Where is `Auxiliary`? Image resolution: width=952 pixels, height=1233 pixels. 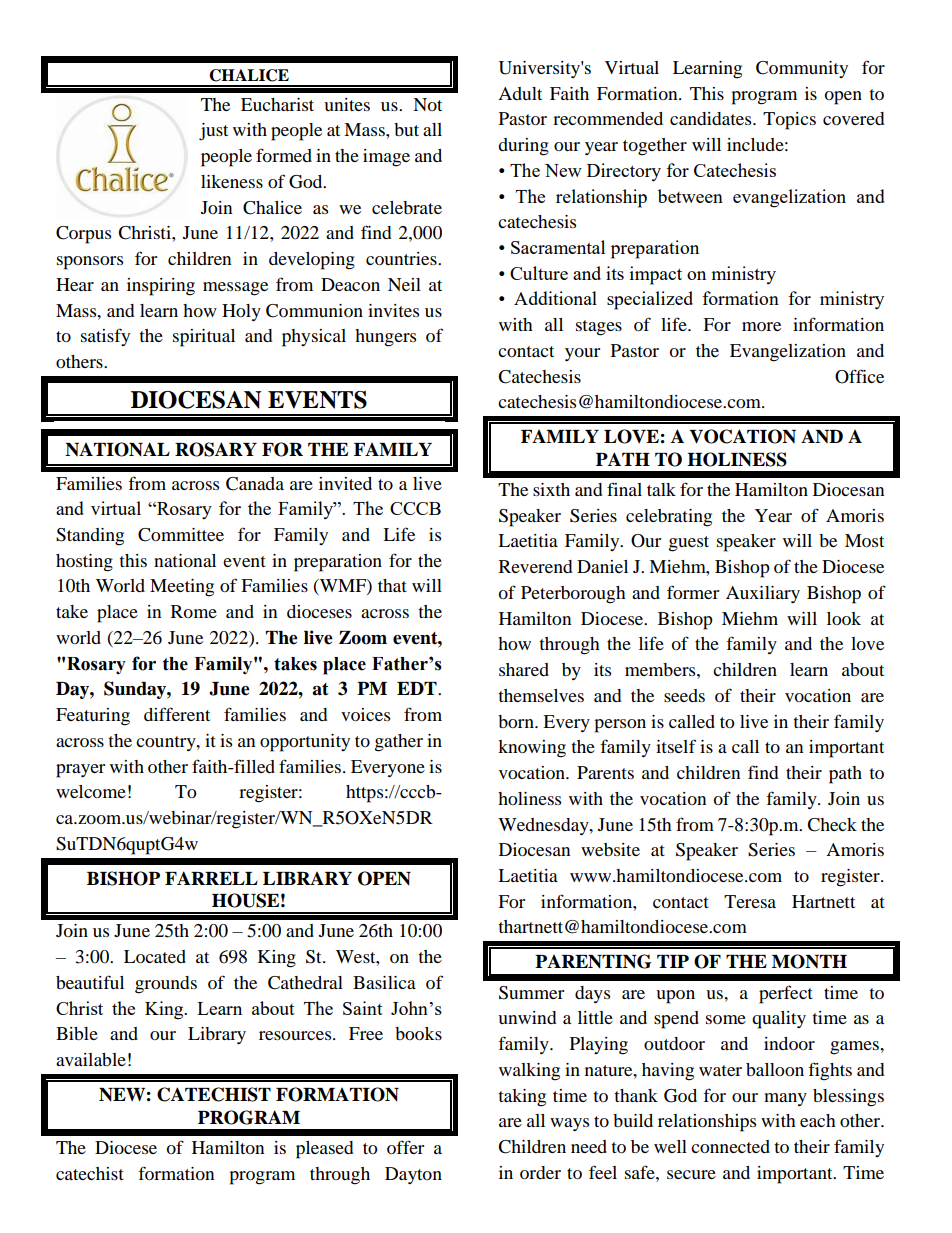 Auxiliary is located at coordinates (763, 594).
